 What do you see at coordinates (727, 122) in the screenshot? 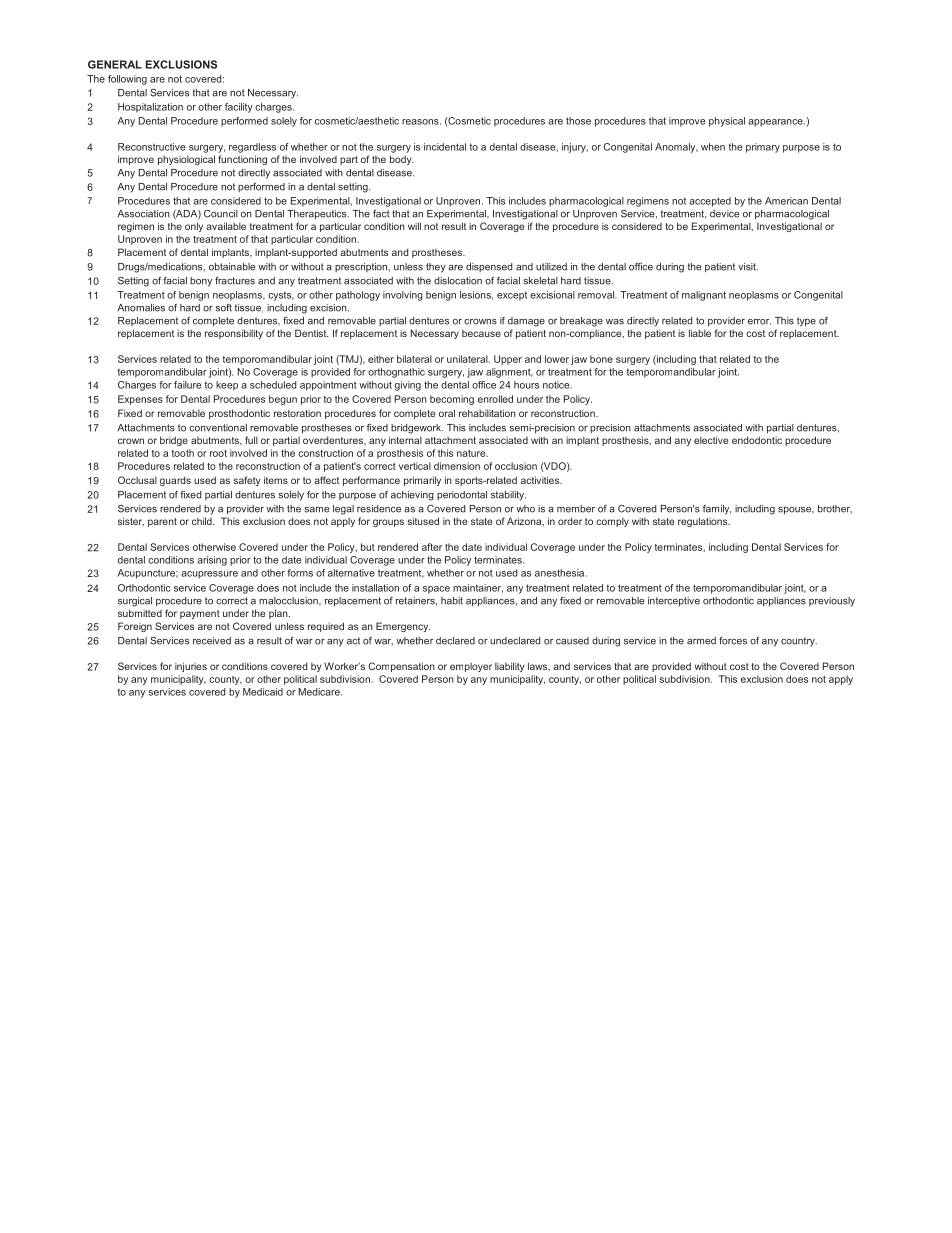
I see `physical` at bounding box center [727, 122].
